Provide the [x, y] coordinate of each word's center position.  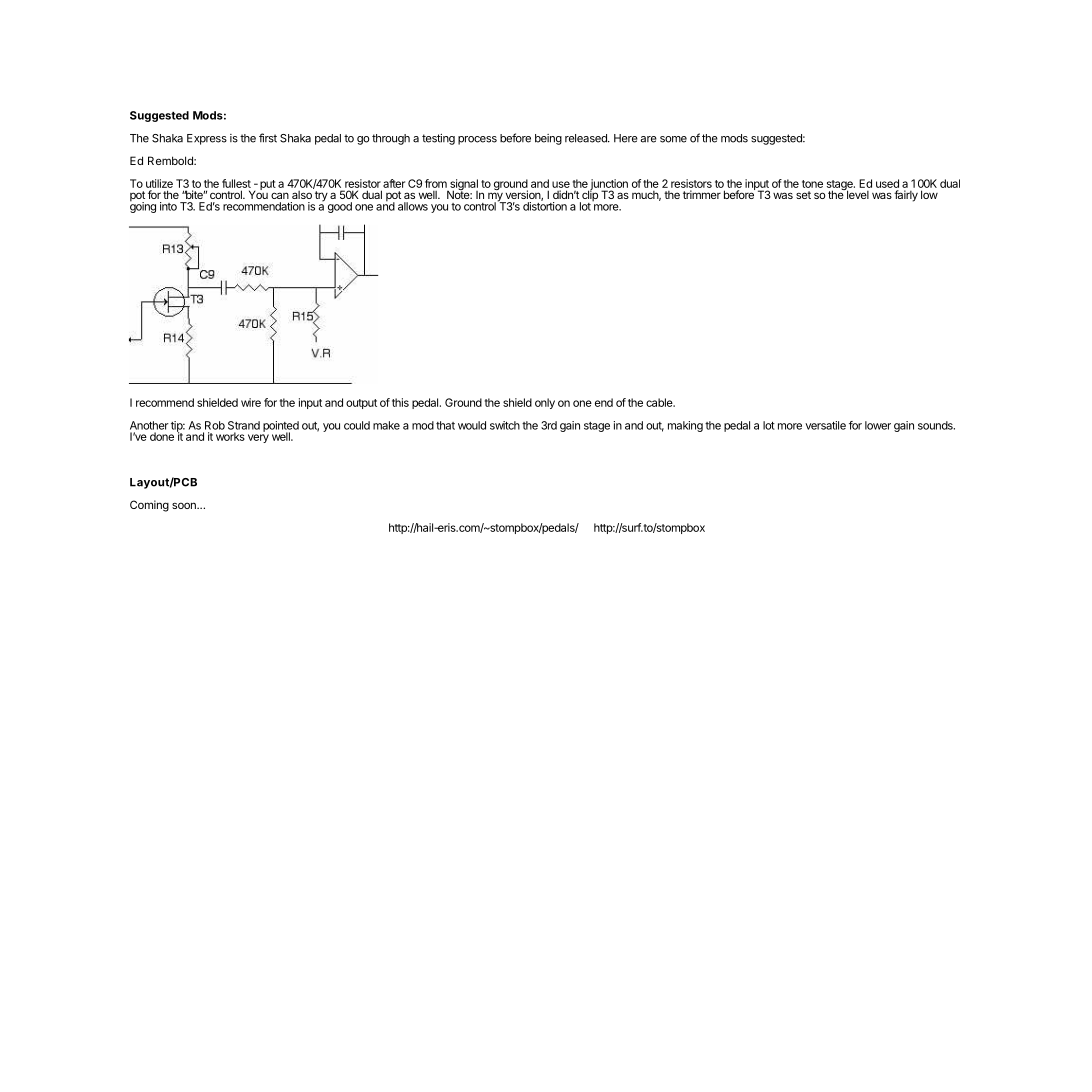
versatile [825, 425]
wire [251, 402]
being [548, 139]
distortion [545, 205]
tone [812, 184]
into [168, 206]
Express [207, 139]
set [803, 195]
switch [505, 425]
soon [185, 505]
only [545, 403]
